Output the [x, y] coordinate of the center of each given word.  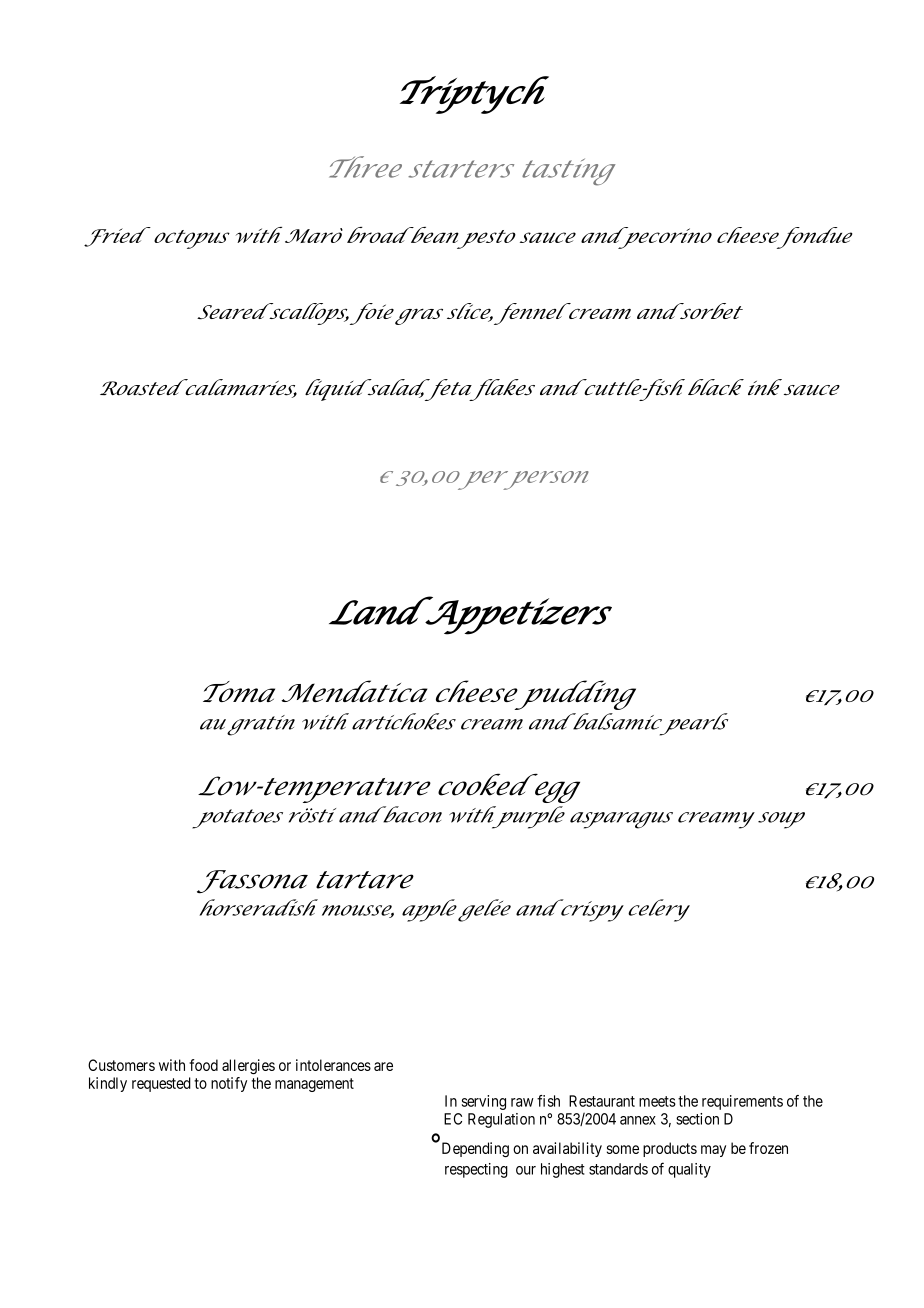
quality [689, 1170]
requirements [742, 1102]
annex [638, 1120]
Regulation [501, 1120]
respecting [476, 1170]
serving [484, 1102]
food [203, 1065]
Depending [475, 1149]
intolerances [333, 1065]
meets [657, 1101]
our [526, 1170]
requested [161, 1084]
